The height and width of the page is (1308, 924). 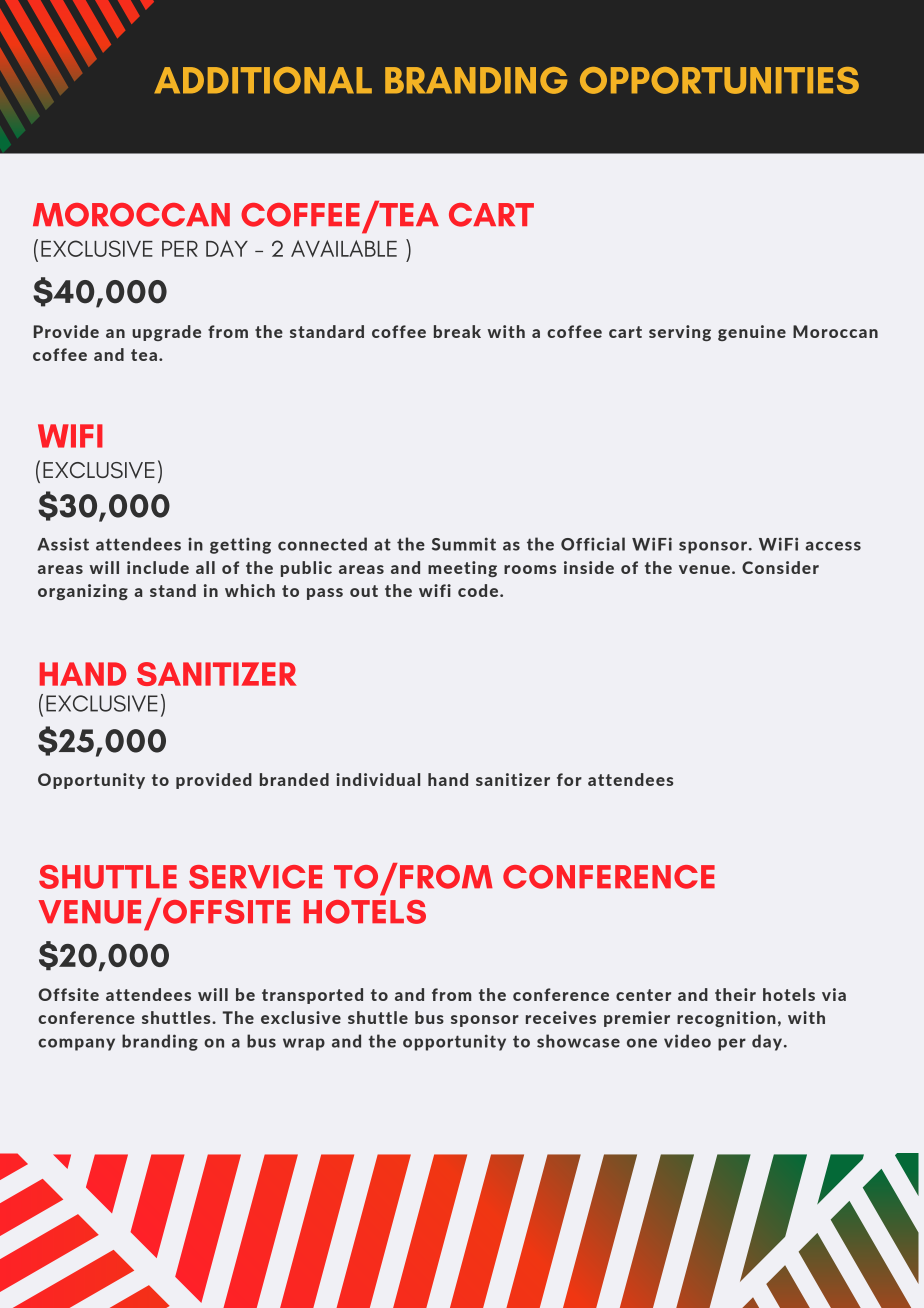 What do you see at coordinates (166, 333) in the page?
I see `upgrade` at bounding box center [166, 333].
